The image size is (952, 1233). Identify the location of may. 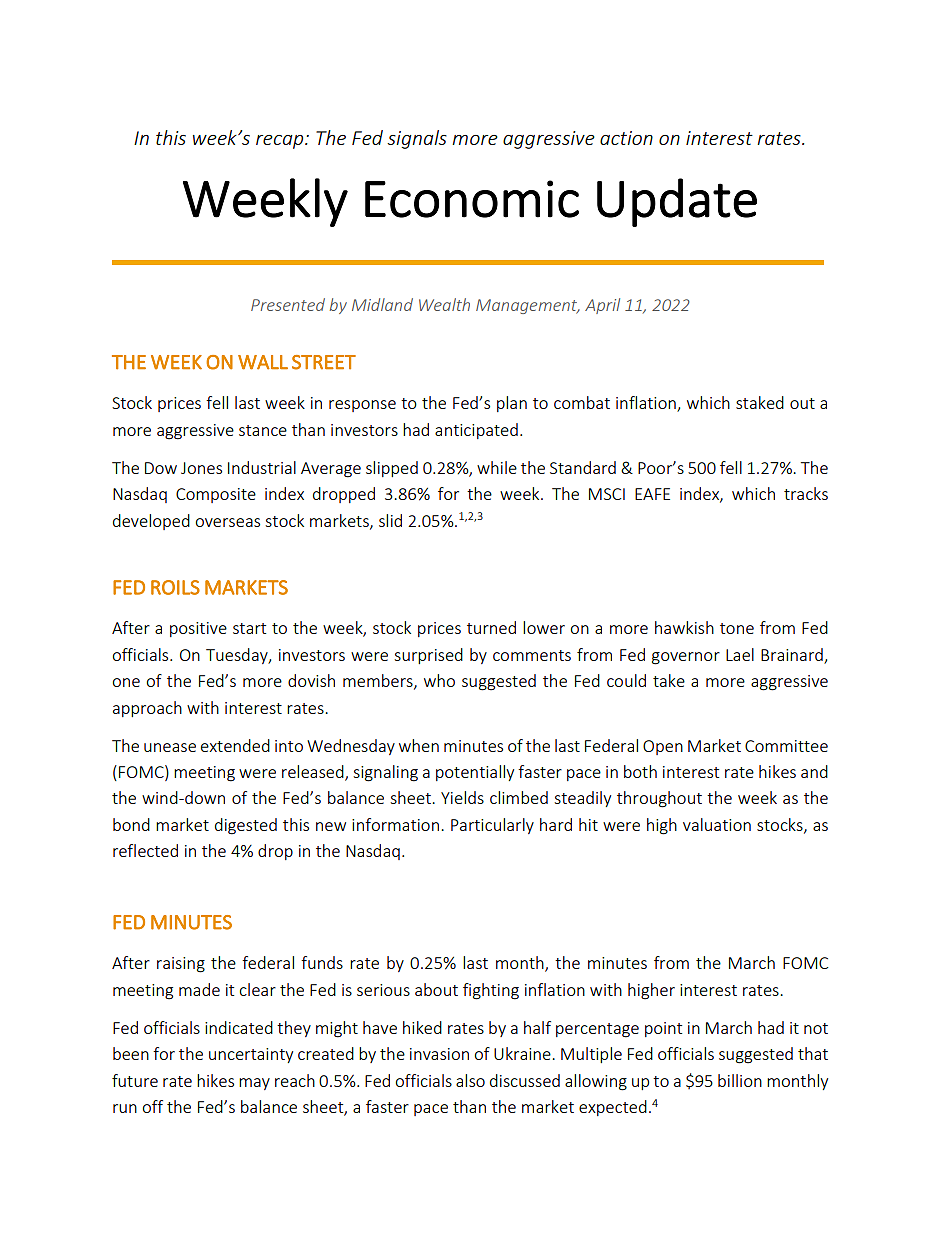
(254, 1084).
